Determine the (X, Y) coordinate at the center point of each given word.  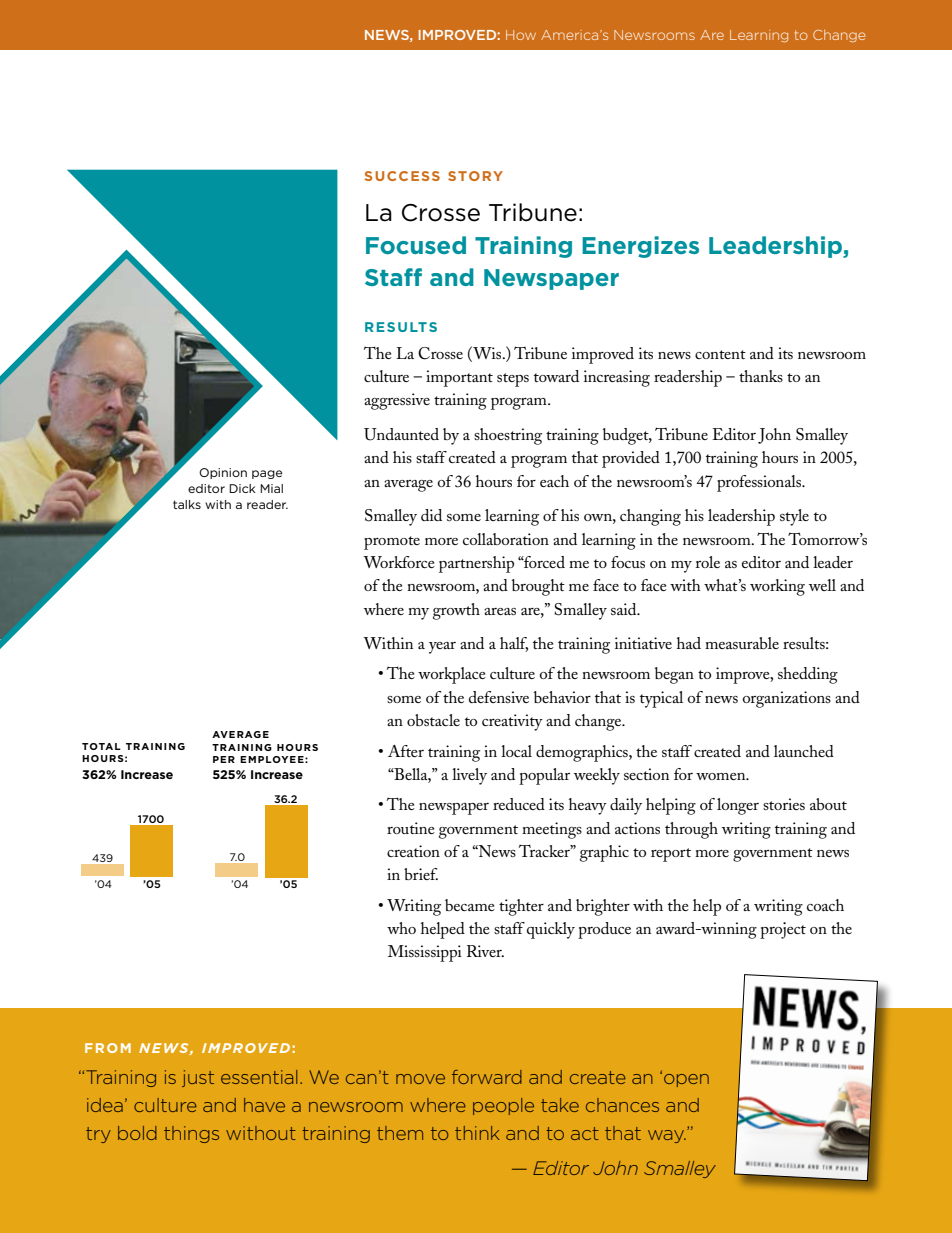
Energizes (640, 247)
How (521, 35)
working (777, 587)
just (198, 1078)
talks (187, 504)
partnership (476, 564)
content (720, 354)
